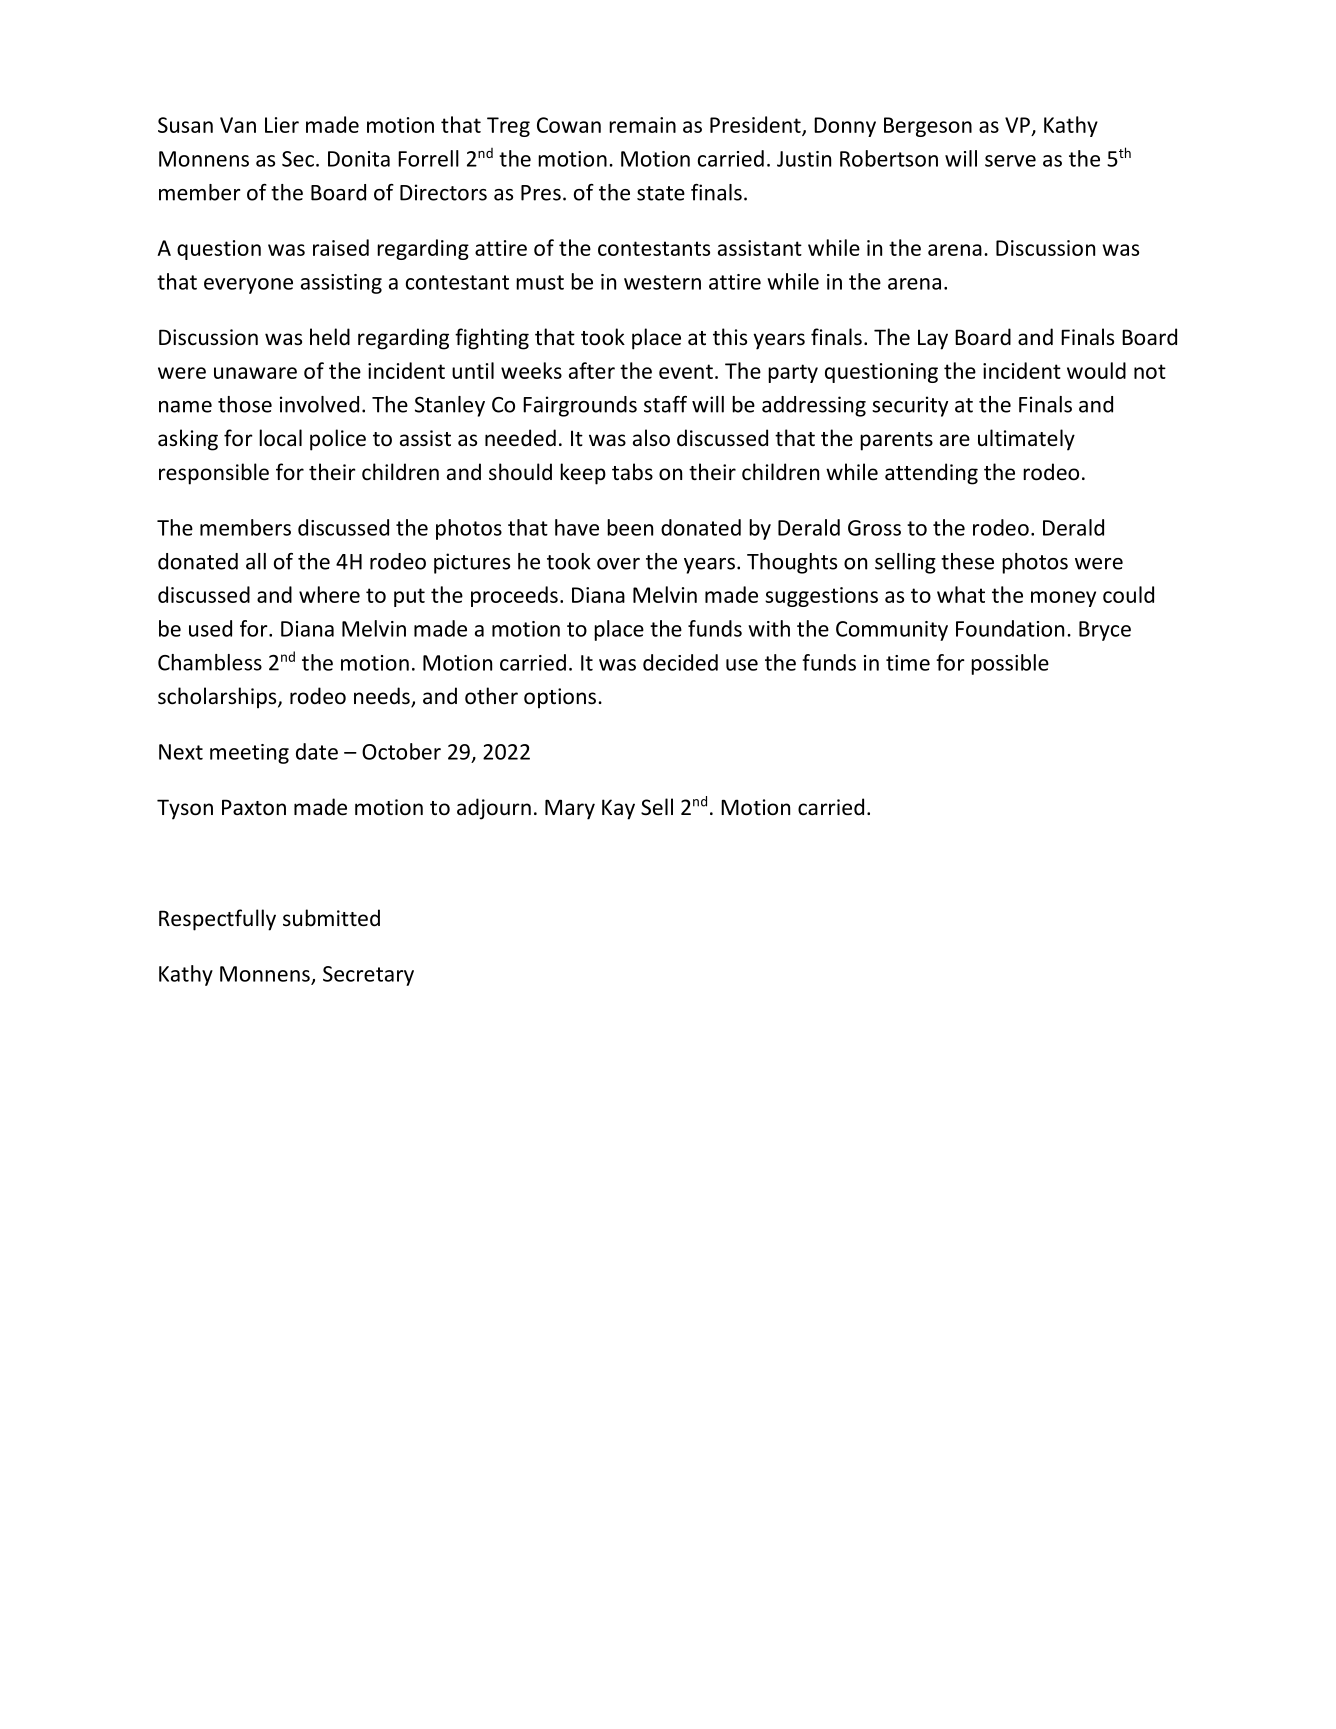 The image size is (1336, 1729). I want to click on all, so click(256, 561).
